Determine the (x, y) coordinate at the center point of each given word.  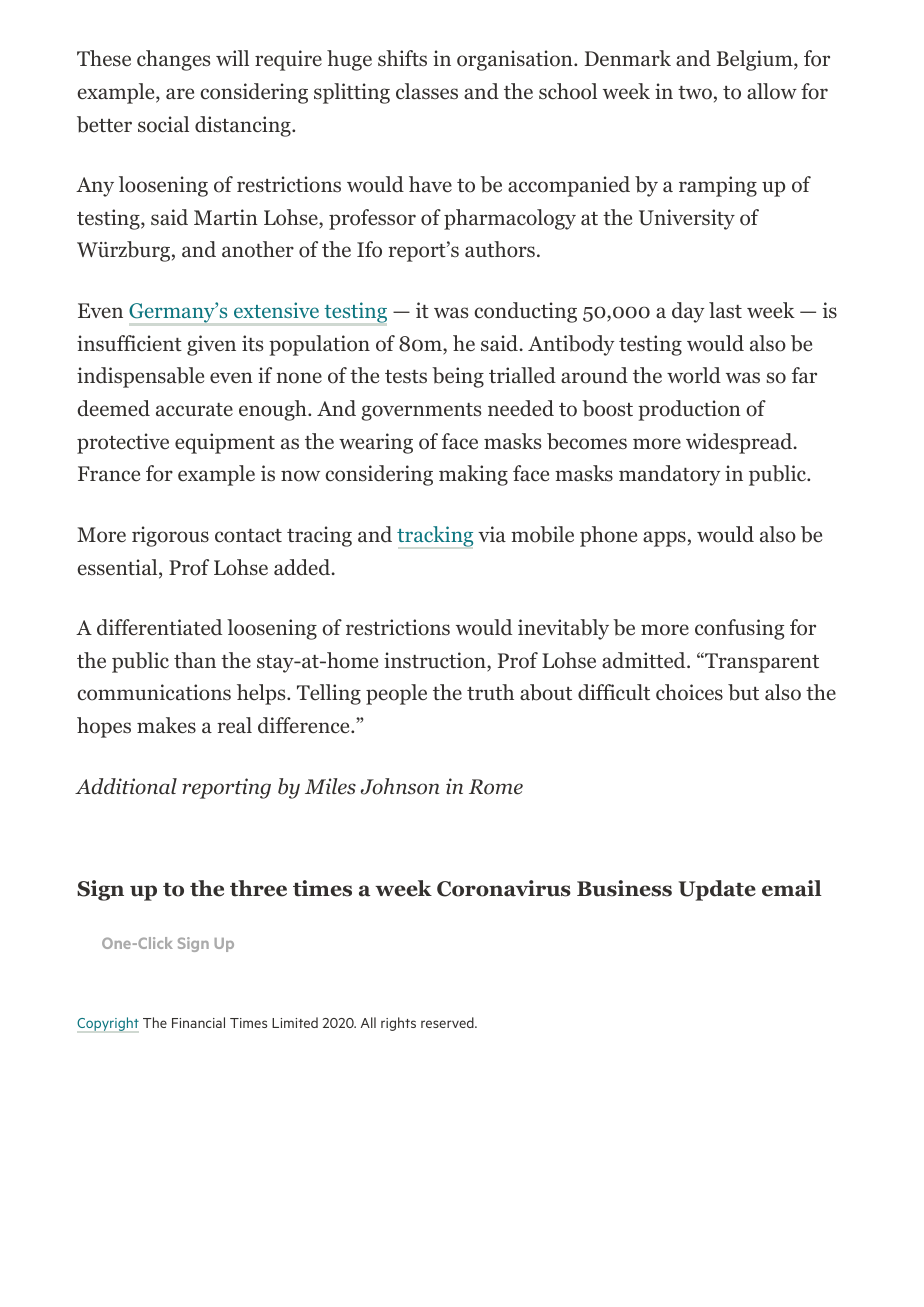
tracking (435, 536)
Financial (198, 1022)
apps (664, 539)
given (211, 345)
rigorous (170, 536)
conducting (525, 312)
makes (166, 725)
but (743, 692)
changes (173, 60)
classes (427, 91)
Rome (496, 787)
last (725, 310)
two (695, 93)
